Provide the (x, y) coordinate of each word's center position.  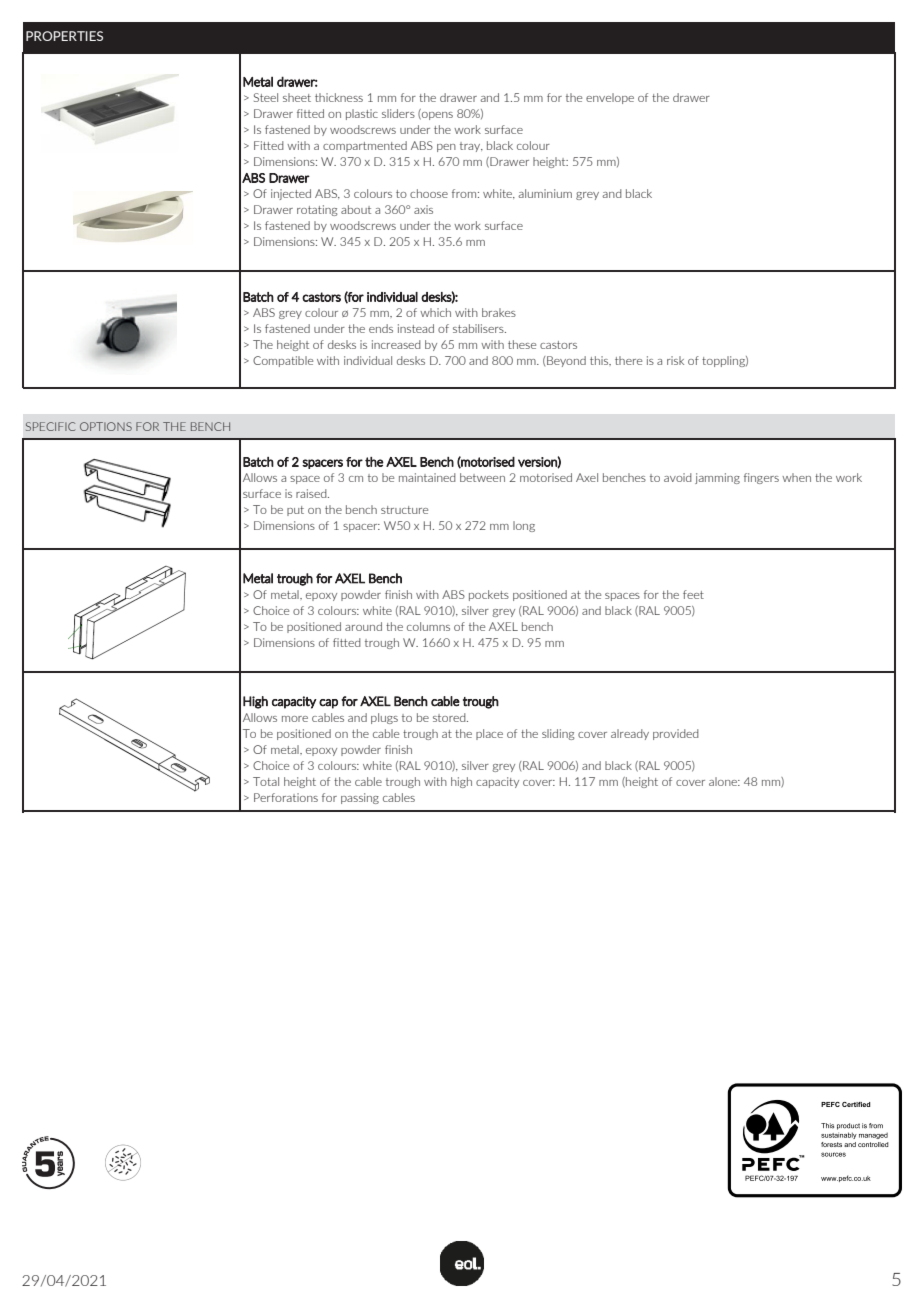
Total (266, 781)
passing (360, 798)
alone (724, 781)
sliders (398, 113)
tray (471, 147)
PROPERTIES (64, 36)
